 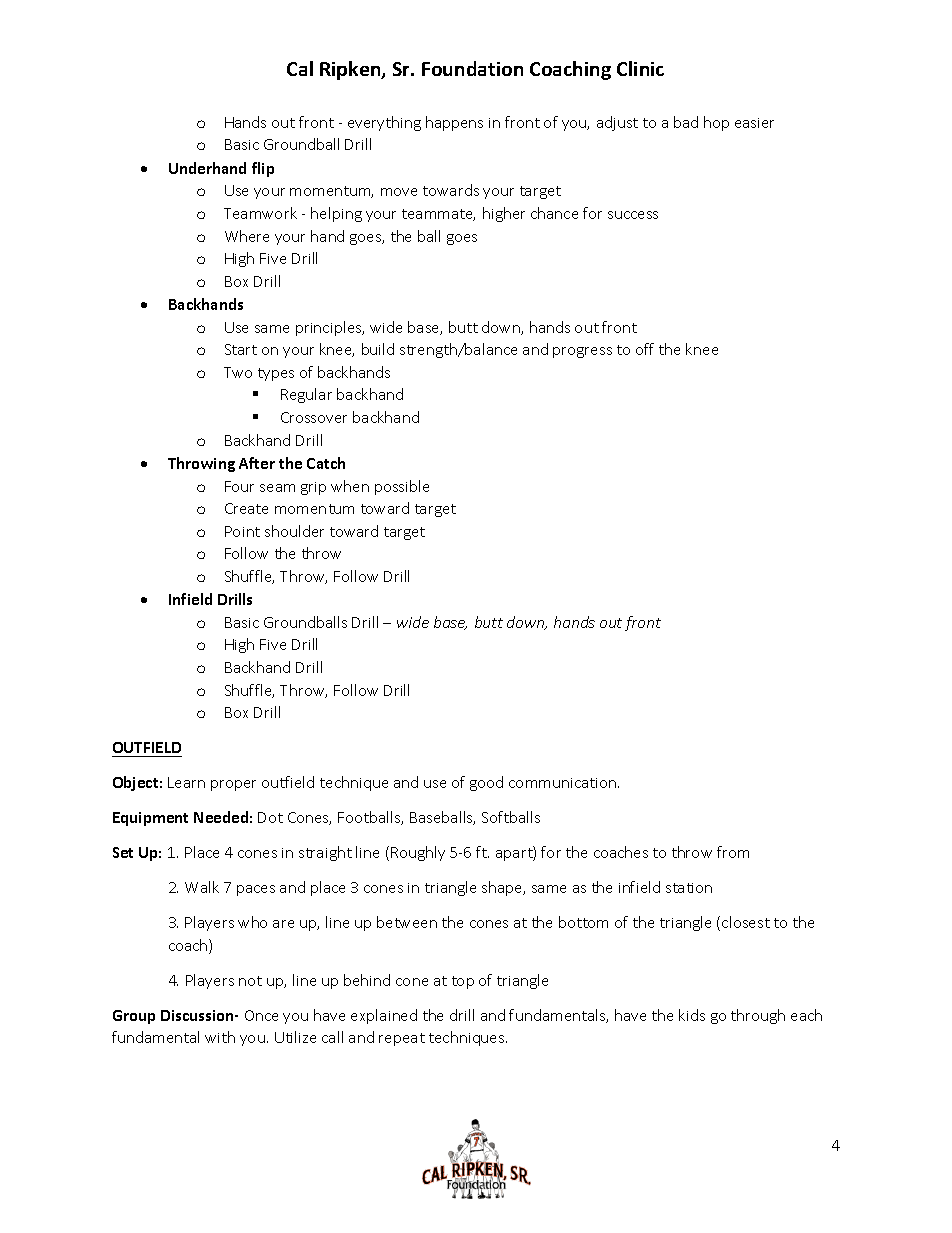 I want to click on hop, so click(x=716, y=123).
